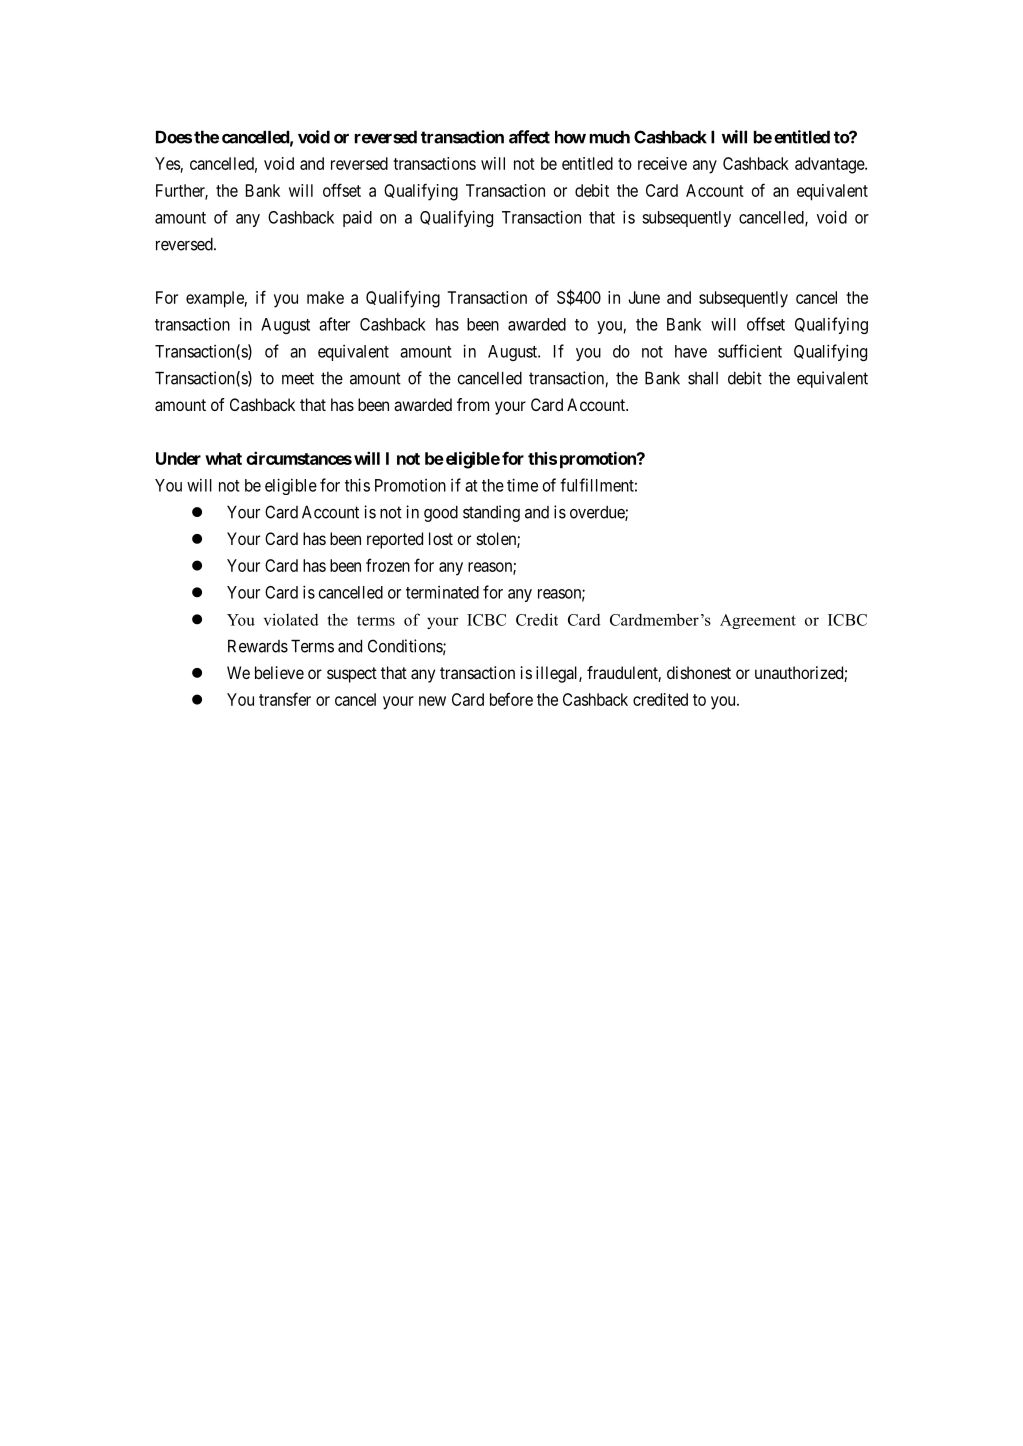 The width and height of the image is (1023, 1446). What do you see at coordinates (644, 297) in the image?
I see `June` at bounding box center [644, 297].
